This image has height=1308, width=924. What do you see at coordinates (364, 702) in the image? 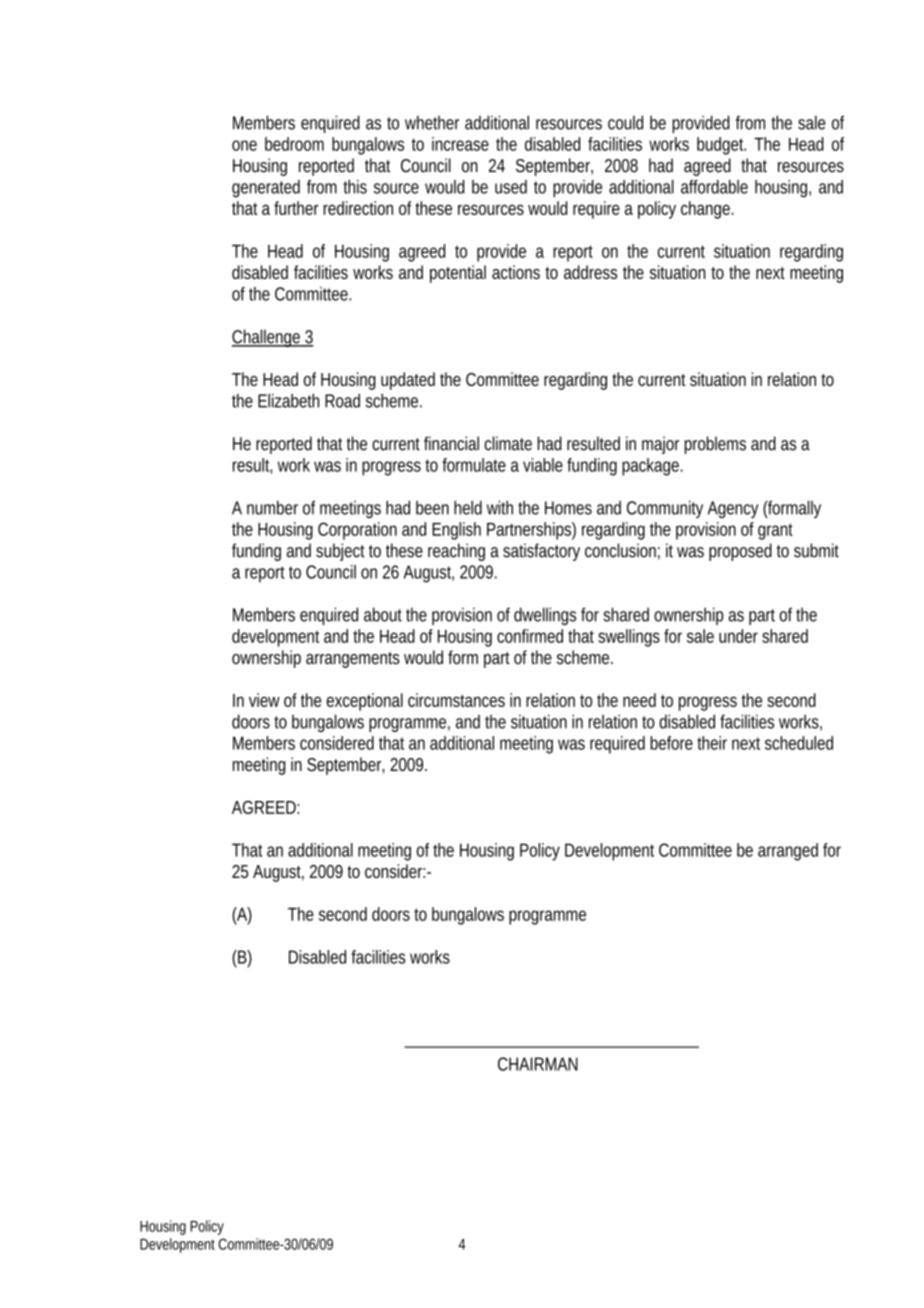
I see `exceptional` at bounding box center [364, 702].
